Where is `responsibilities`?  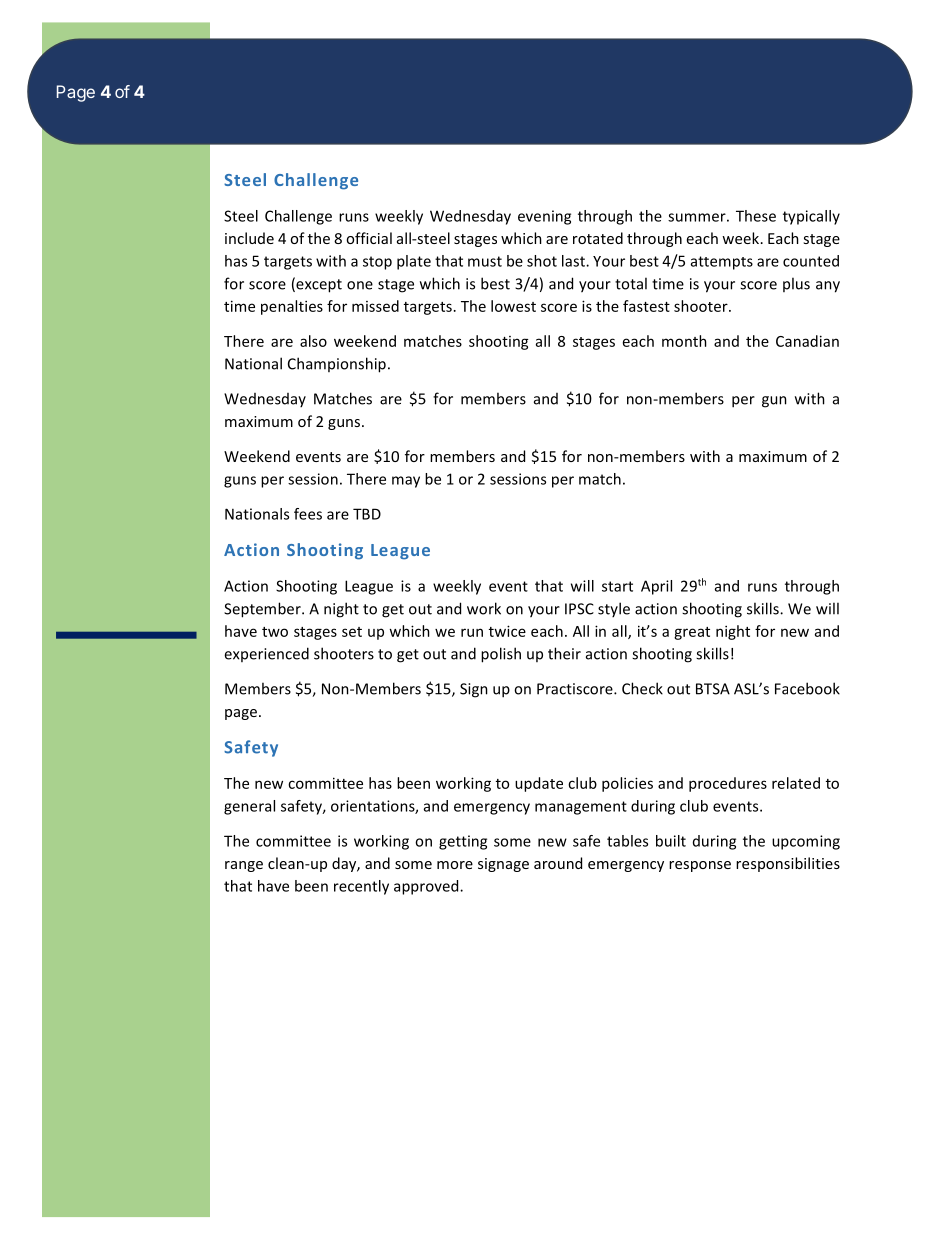
responsibilities is located at coordinates (788, 864).
